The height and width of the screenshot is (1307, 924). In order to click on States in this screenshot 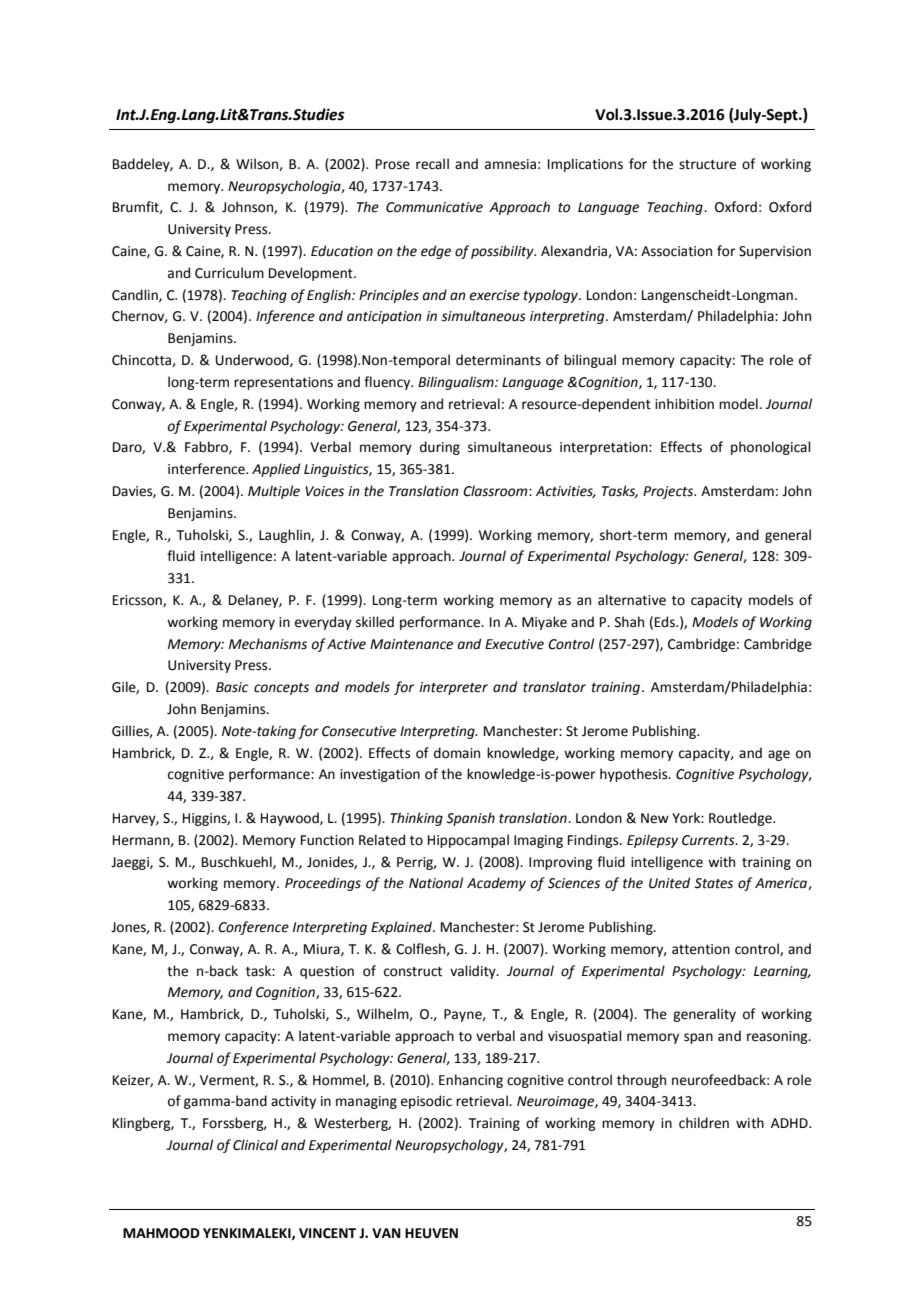, I will do `click(713, 883)`.
